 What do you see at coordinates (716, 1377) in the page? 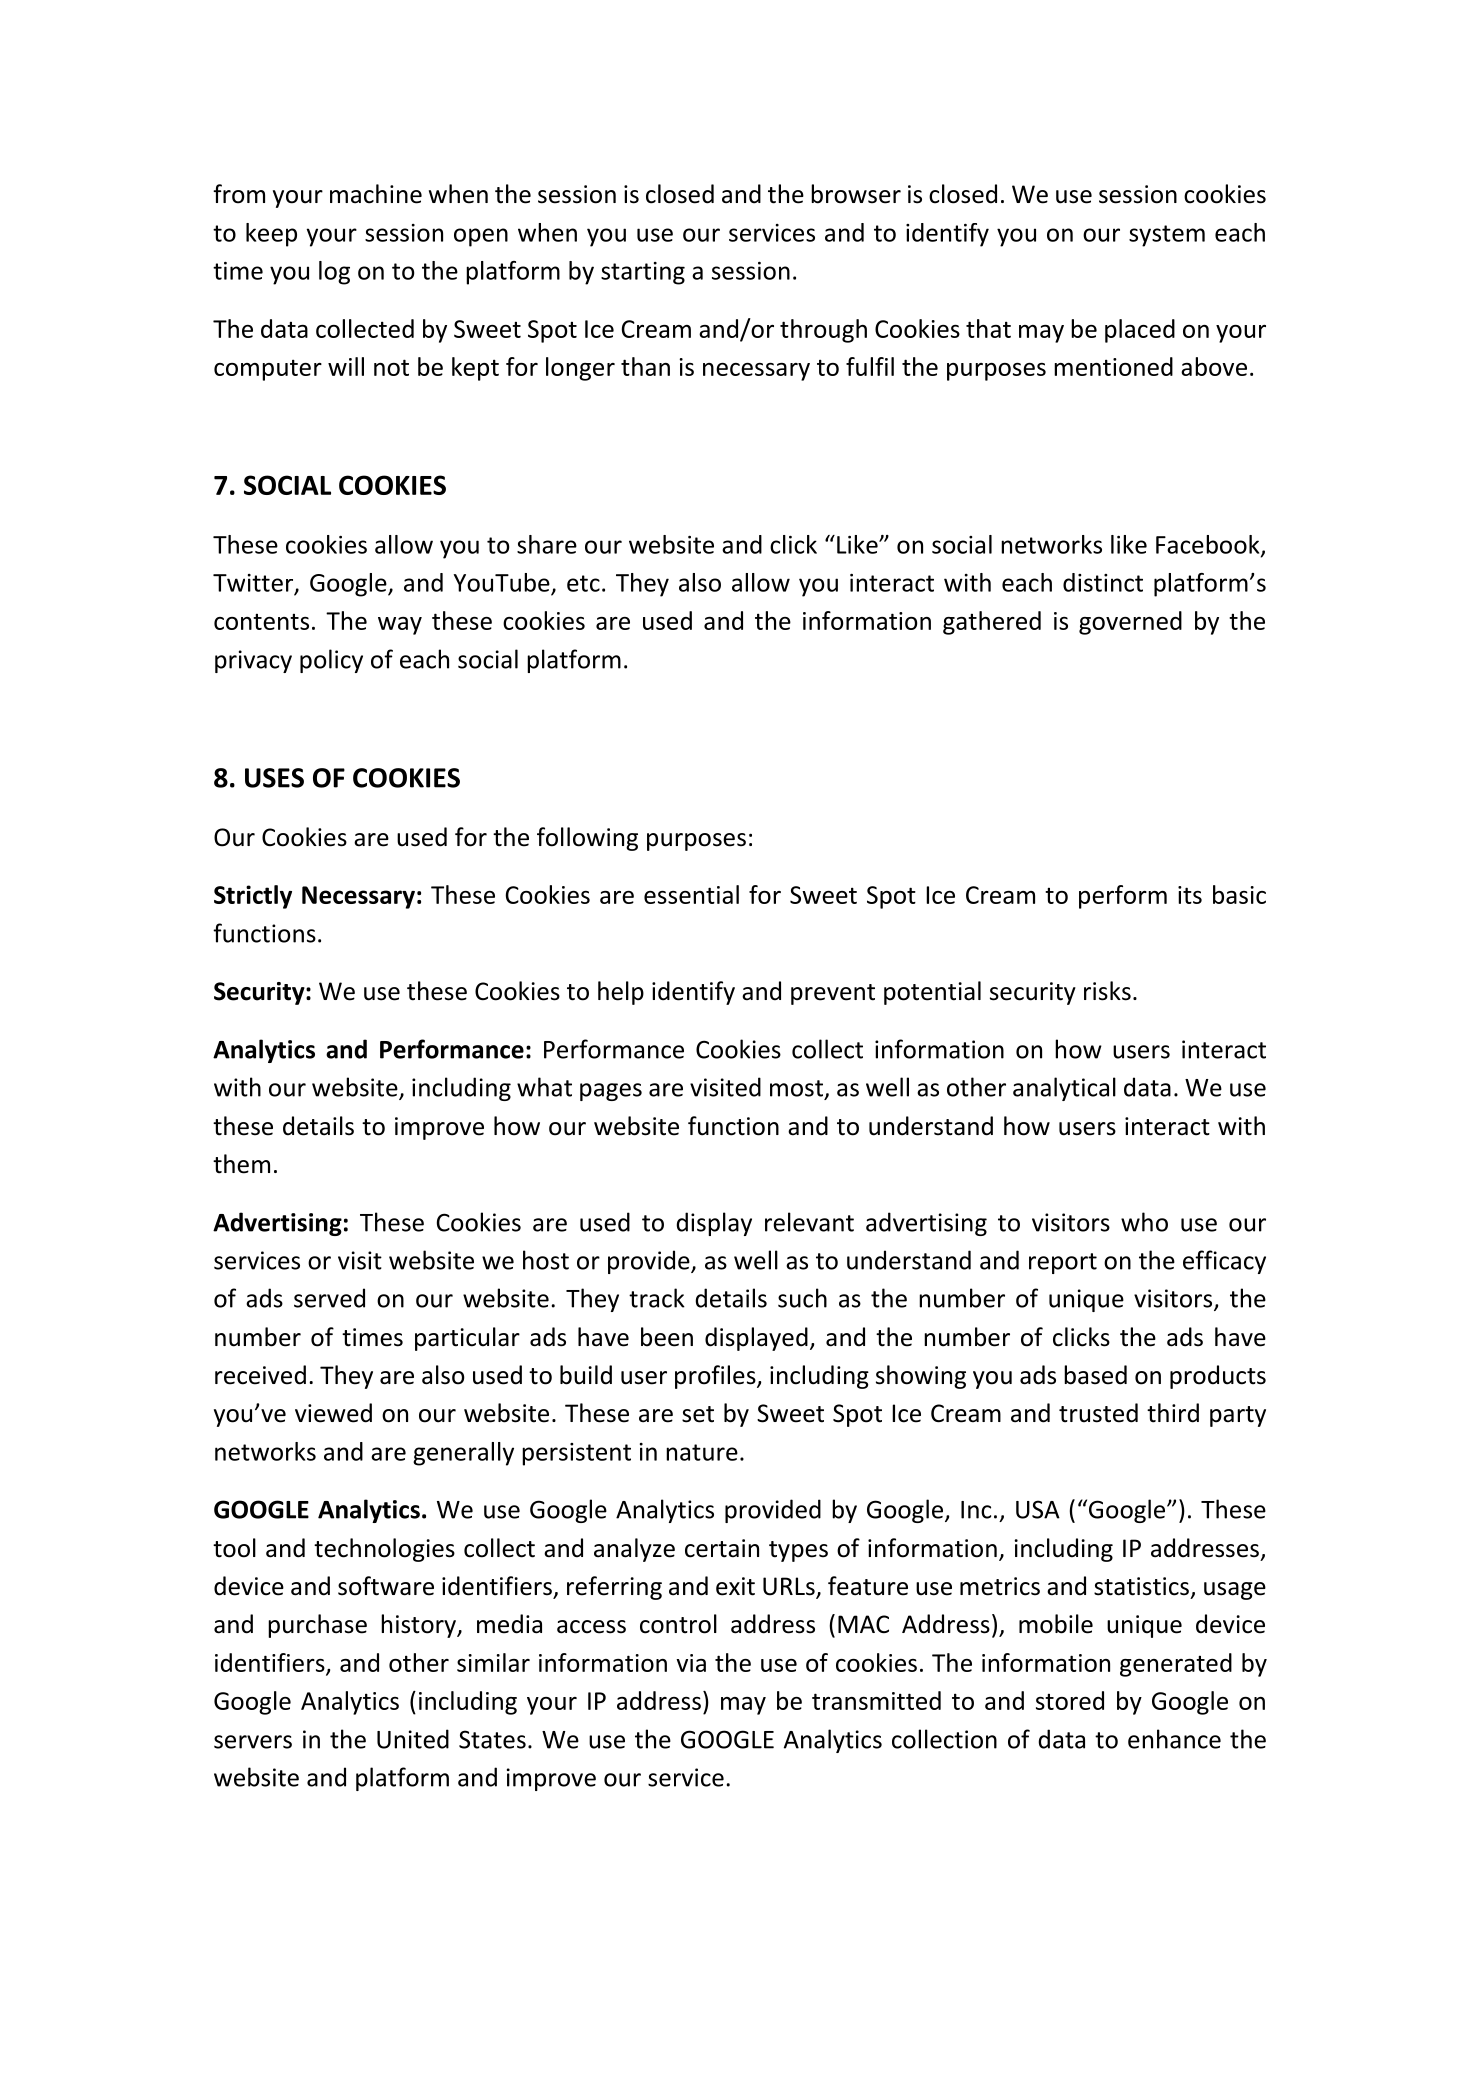
I see `profiles` at bounding box center [716, 1377].
